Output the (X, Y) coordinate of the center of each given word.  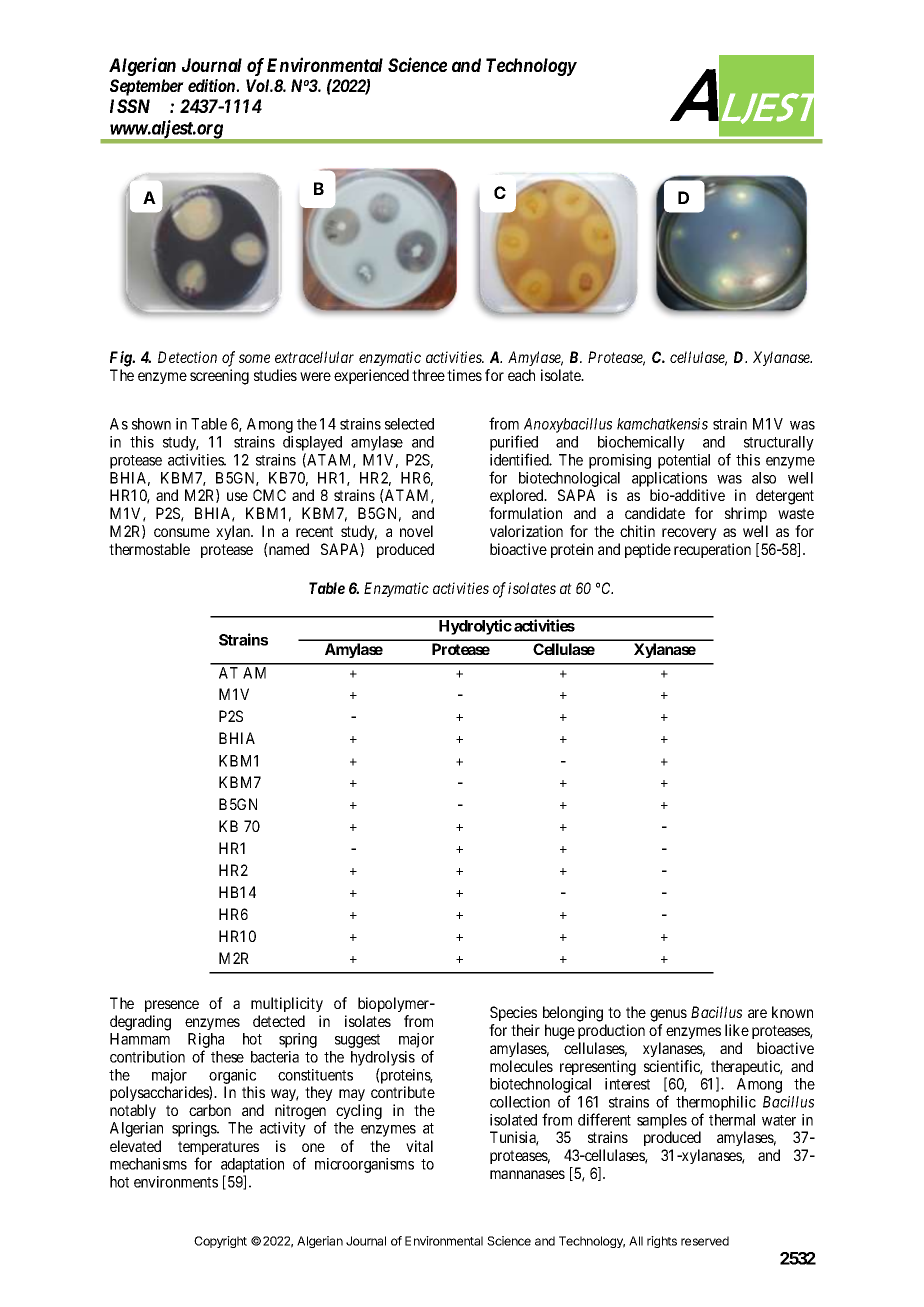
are (757, 1013)
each (521, 375)
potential (684, 461)
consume (182, 532)
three (428, 375)
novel (416, 531)
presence (172, 1006)
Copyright (220, 1242)
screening (219, 377)
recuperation (712, 550)
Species (513, 1013)
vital (419, 1146)
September (147, 87)
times (464, 375)
